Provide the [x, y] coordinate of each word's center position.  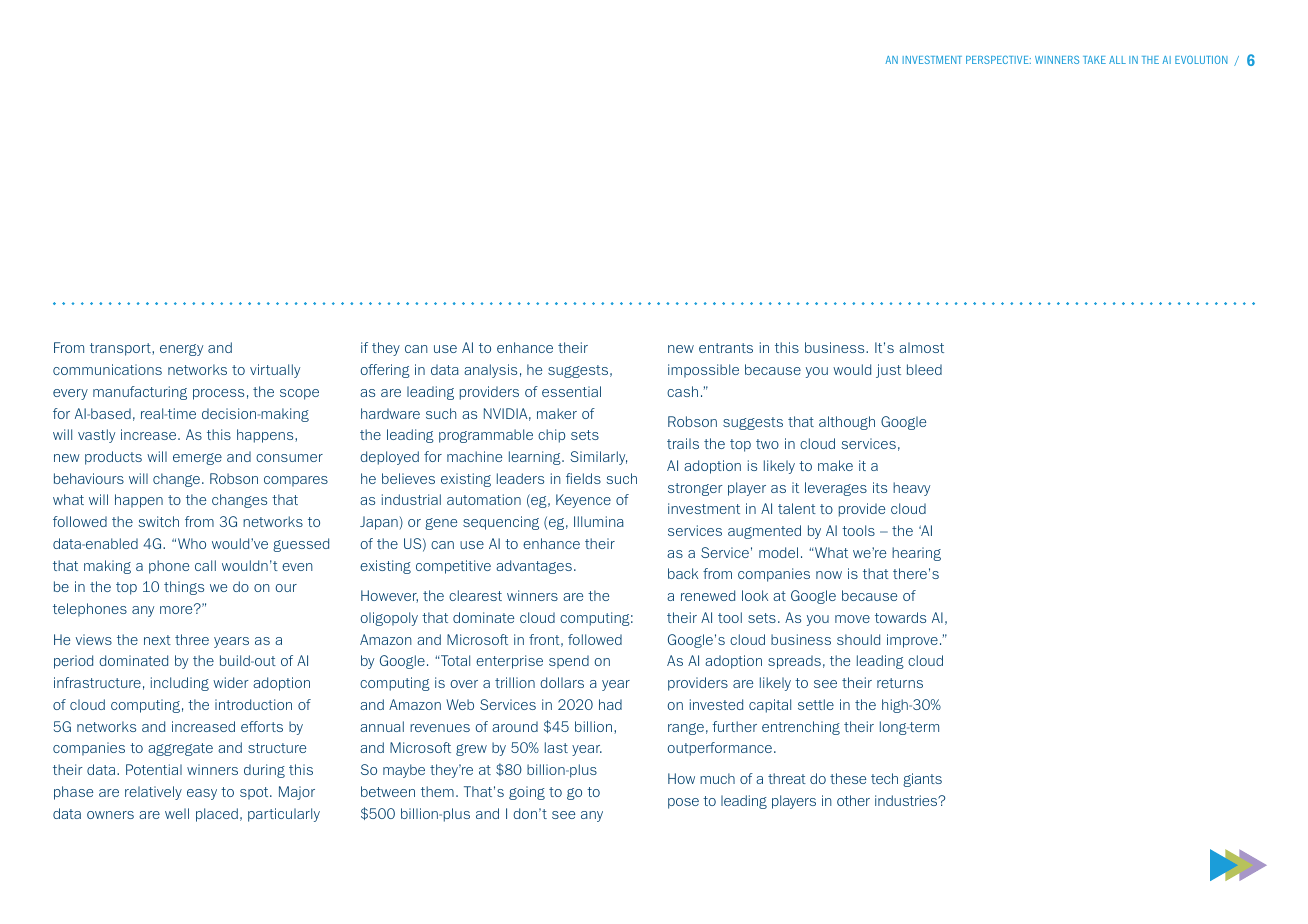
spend [569, 662]
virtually [275, 371]
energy [181, 350]
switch [159, 521]
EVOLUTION [1201, 59]
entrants [726, 348]
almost [921, 347]
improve [912, 641]
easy [202, 794]
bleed [924, 369]
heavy [911, 489]
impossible [703, 371]
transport [121, 349]
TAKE [1094, 60]
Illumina [599, 521]
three [192, 639]
